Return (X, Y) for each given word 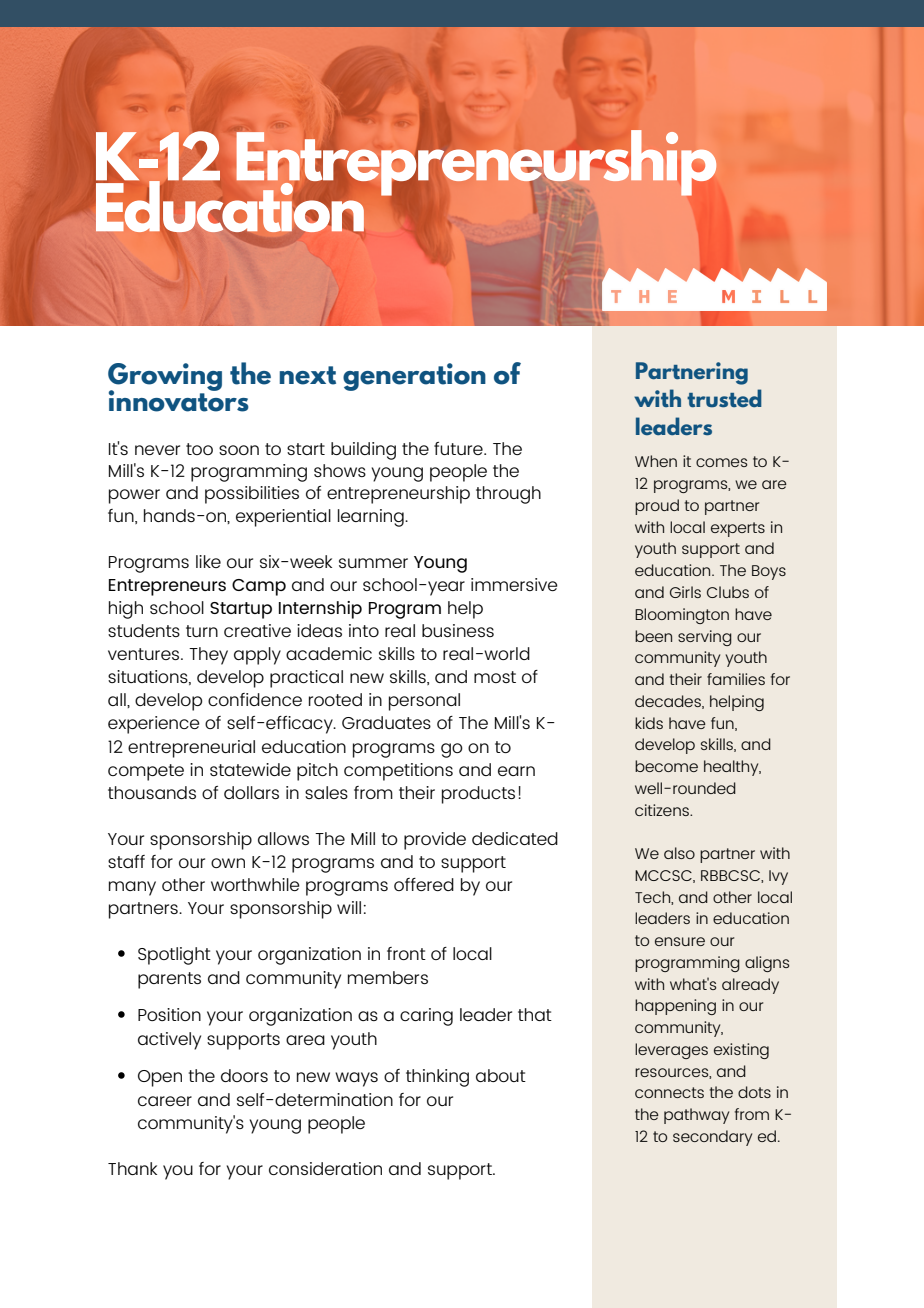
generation (414, 377)
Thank (132, 1168)
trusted (724, 398)
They (208, 656)
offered (424, 884)
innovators (179, 399)
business (458, 630)
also (679, 853)
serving (705, 638)
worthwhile (255, 884)
